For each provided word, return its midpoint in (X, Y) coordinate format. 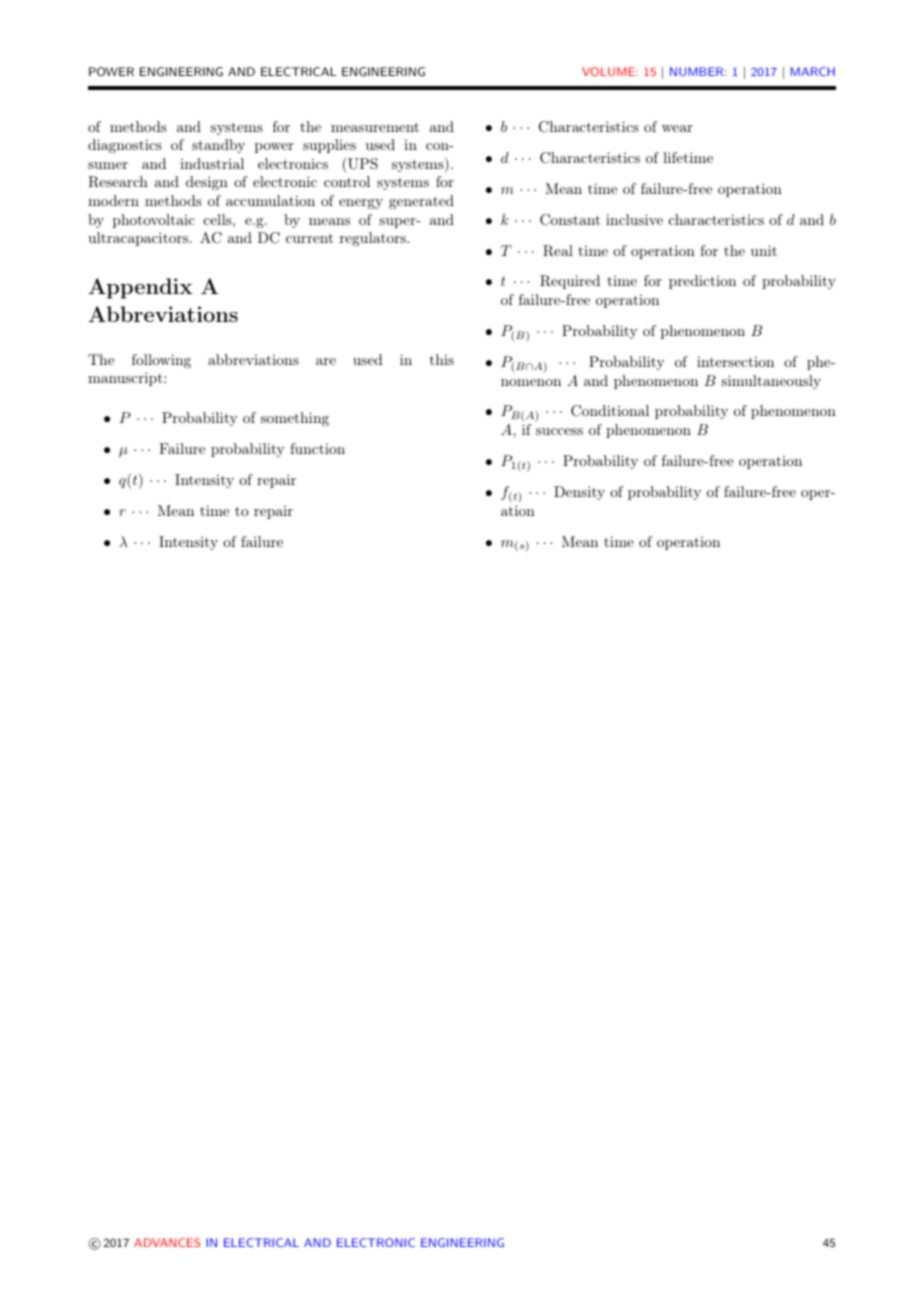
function (317, 448)
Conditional (610, 411)
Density (579, 493)
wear (677, 128)
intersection (735, 361)
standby (218, 146)
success (559, 431)
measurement (375, 127)
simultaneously (771, 382)
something (295, 419)
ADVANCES (167, 1242)
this (441, 359)
